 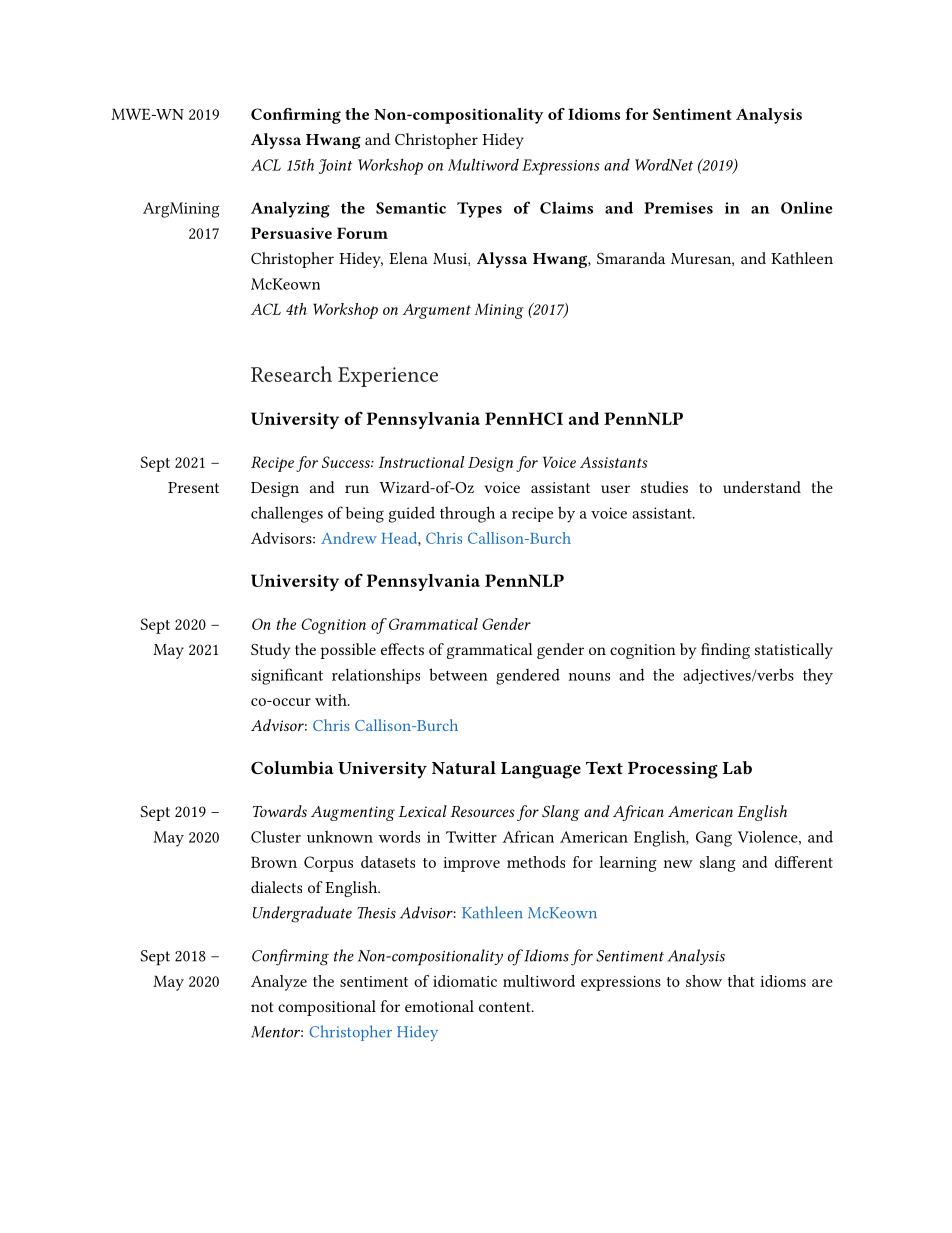 What do you see at coordinates (737, 767) in the screenshot?
I see `Lab` at bounding box center [737, 767].
